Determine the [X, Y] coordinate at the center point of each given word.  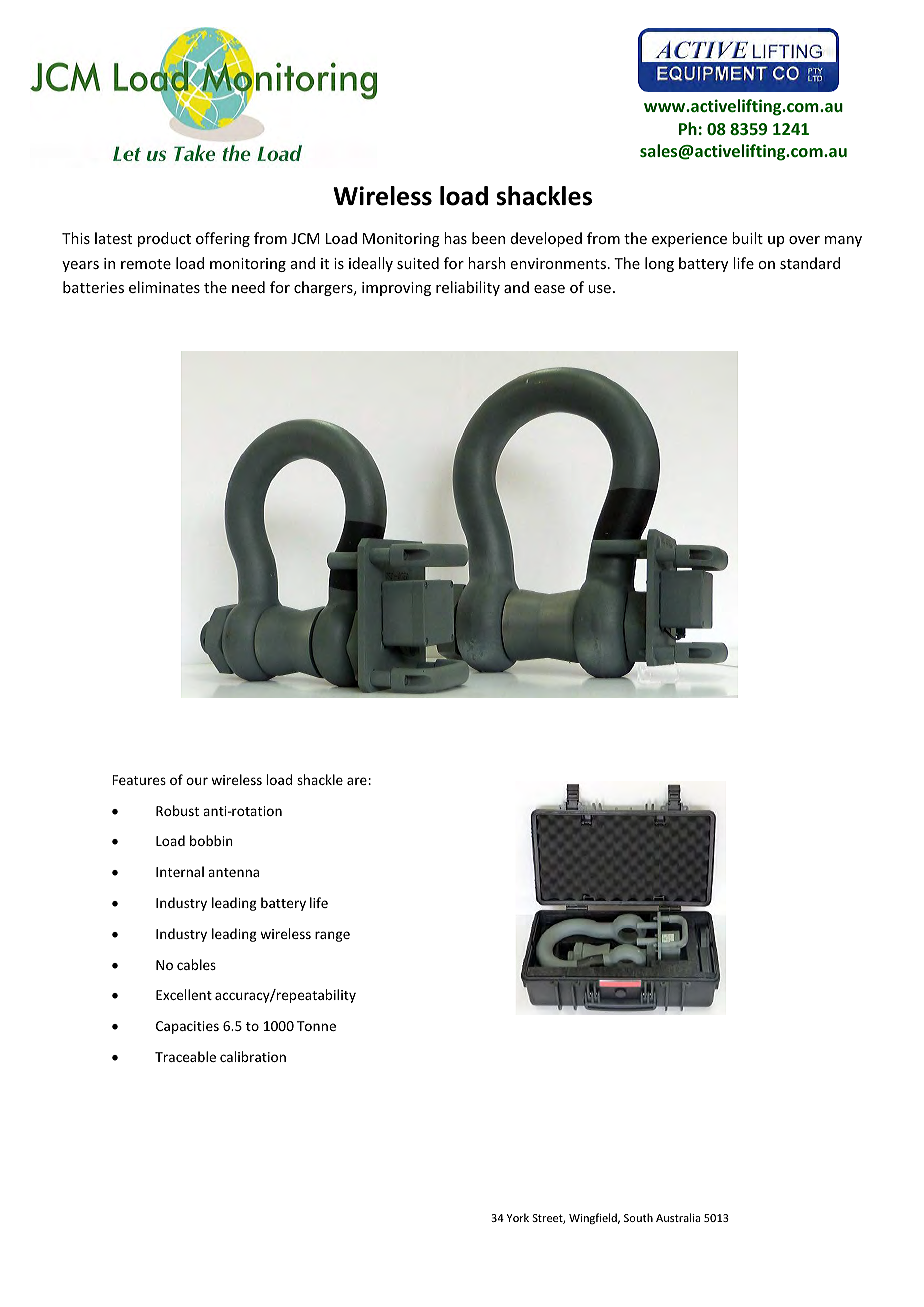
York [518, 1217]
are [357, 781]
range [332, 936]
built [747, 238]
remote [146, 264]
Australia [678, 1217]
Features [139, 780]
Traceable [185, 1056]
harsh [487, 263]
